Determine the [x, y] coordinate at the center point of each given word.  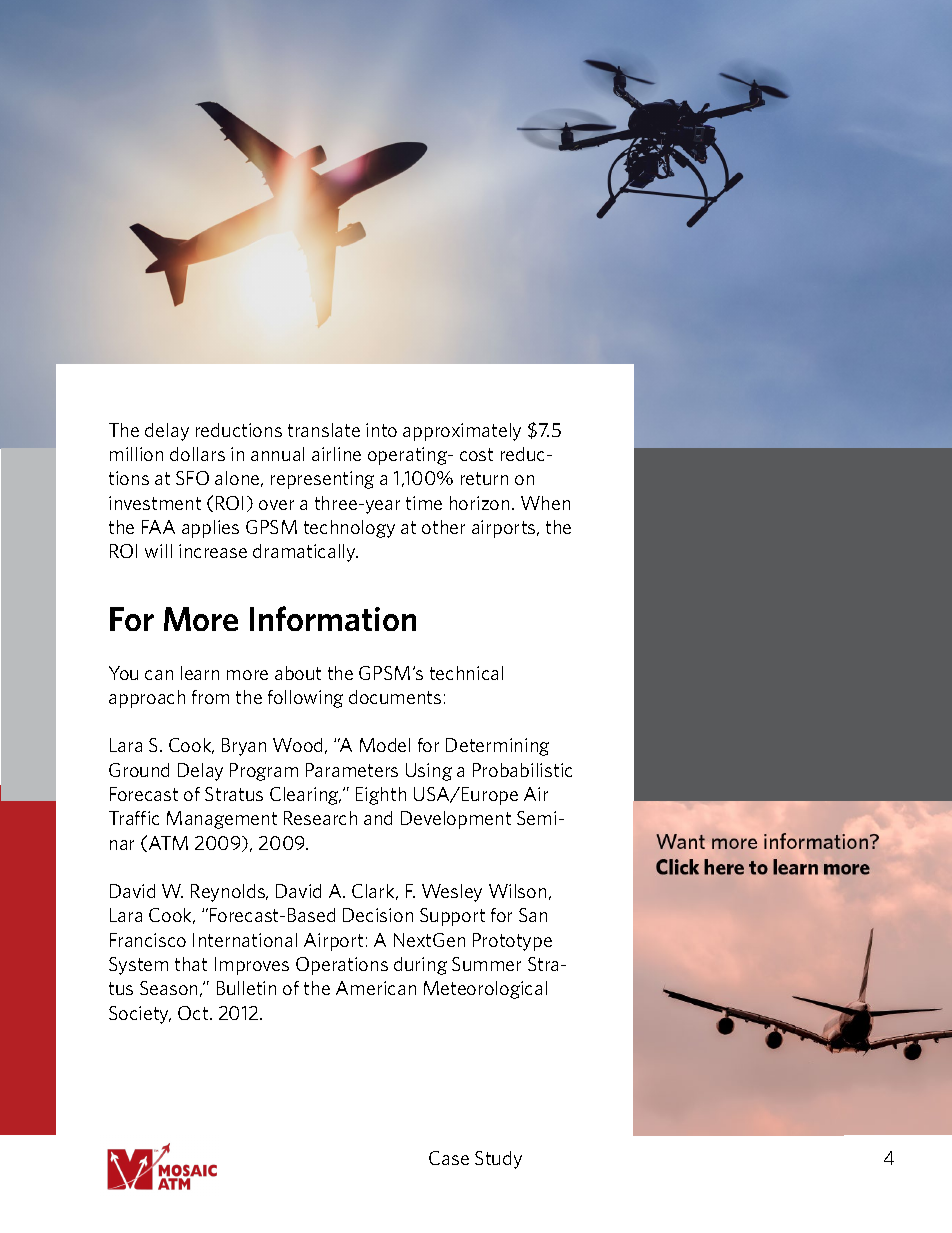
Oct [194, 1013]
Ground [139, 770]
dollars [197, 454]
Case [449, 1158]
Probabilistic [522, 770]
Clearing [305, 796]
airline [336, 454]
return [484, 478]
